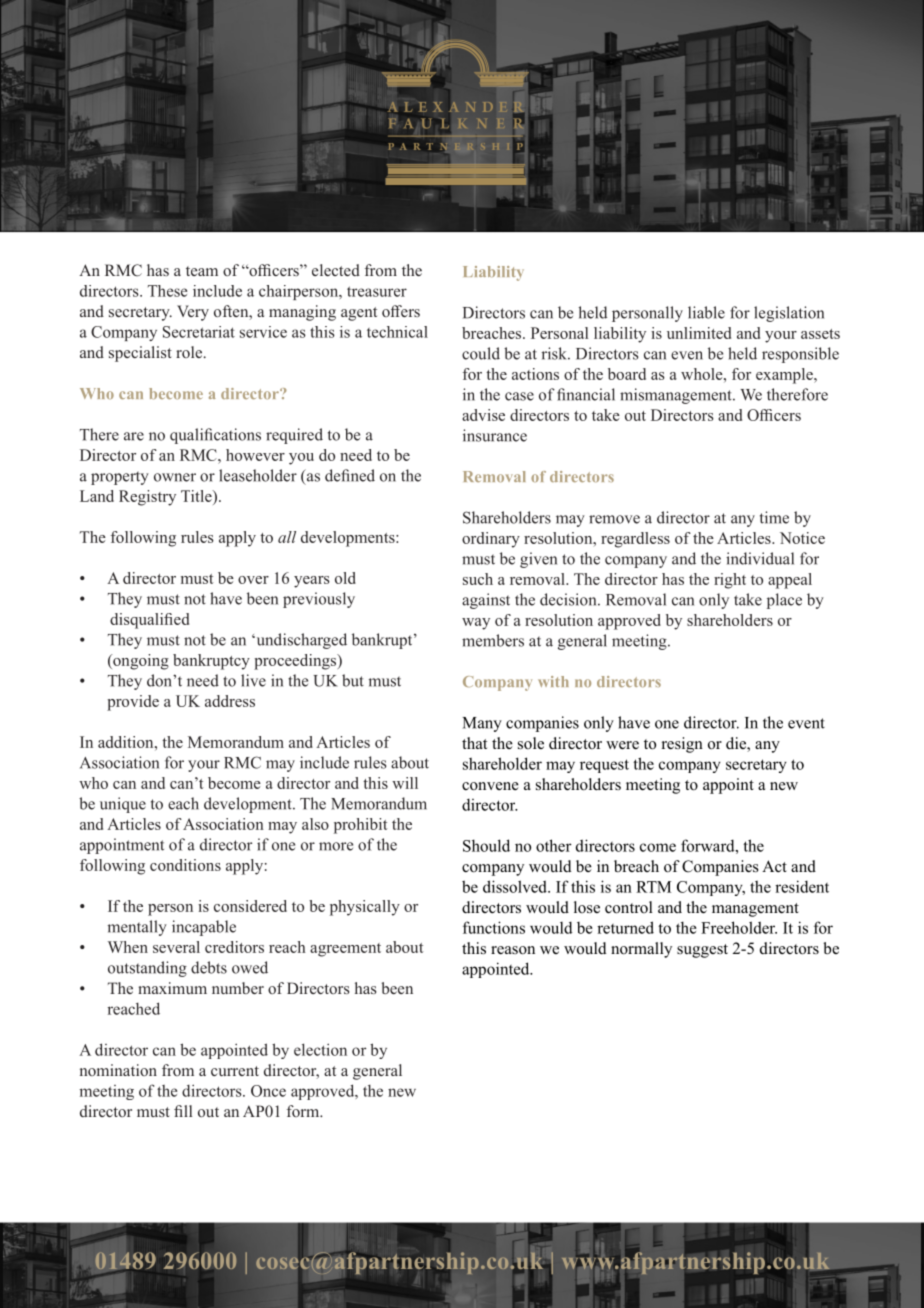  What do you see at coordinates (702, 951) in the screenshot?
I see `suggest` at bounding box center [702, 951].
